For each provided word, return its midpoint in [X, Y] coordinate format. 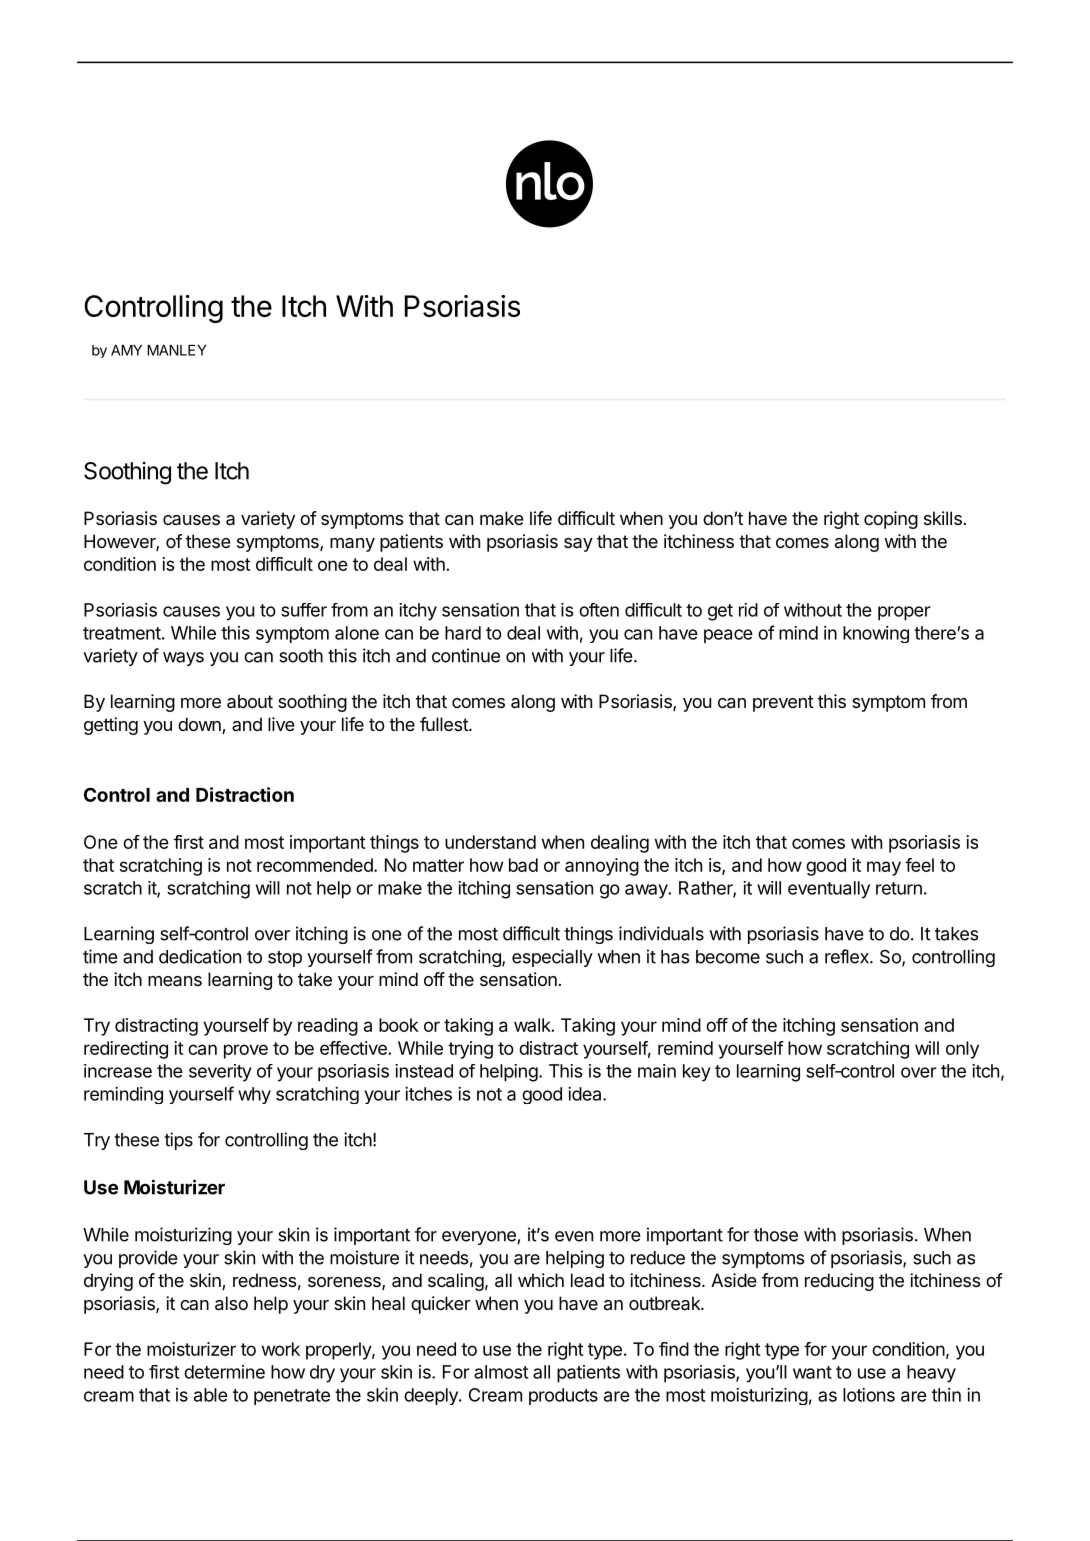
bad [523, 865]
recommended [316, 865]
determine [224, 1372]
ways [183, 659]
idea [586, 1094]
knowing [876, 634]
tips [178, 1141]
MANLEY [176, 350]
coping [891, 520]
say [578, 545]
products [563, 1396]
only [962, 1050]
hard [463, 633]
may [884, 868]
